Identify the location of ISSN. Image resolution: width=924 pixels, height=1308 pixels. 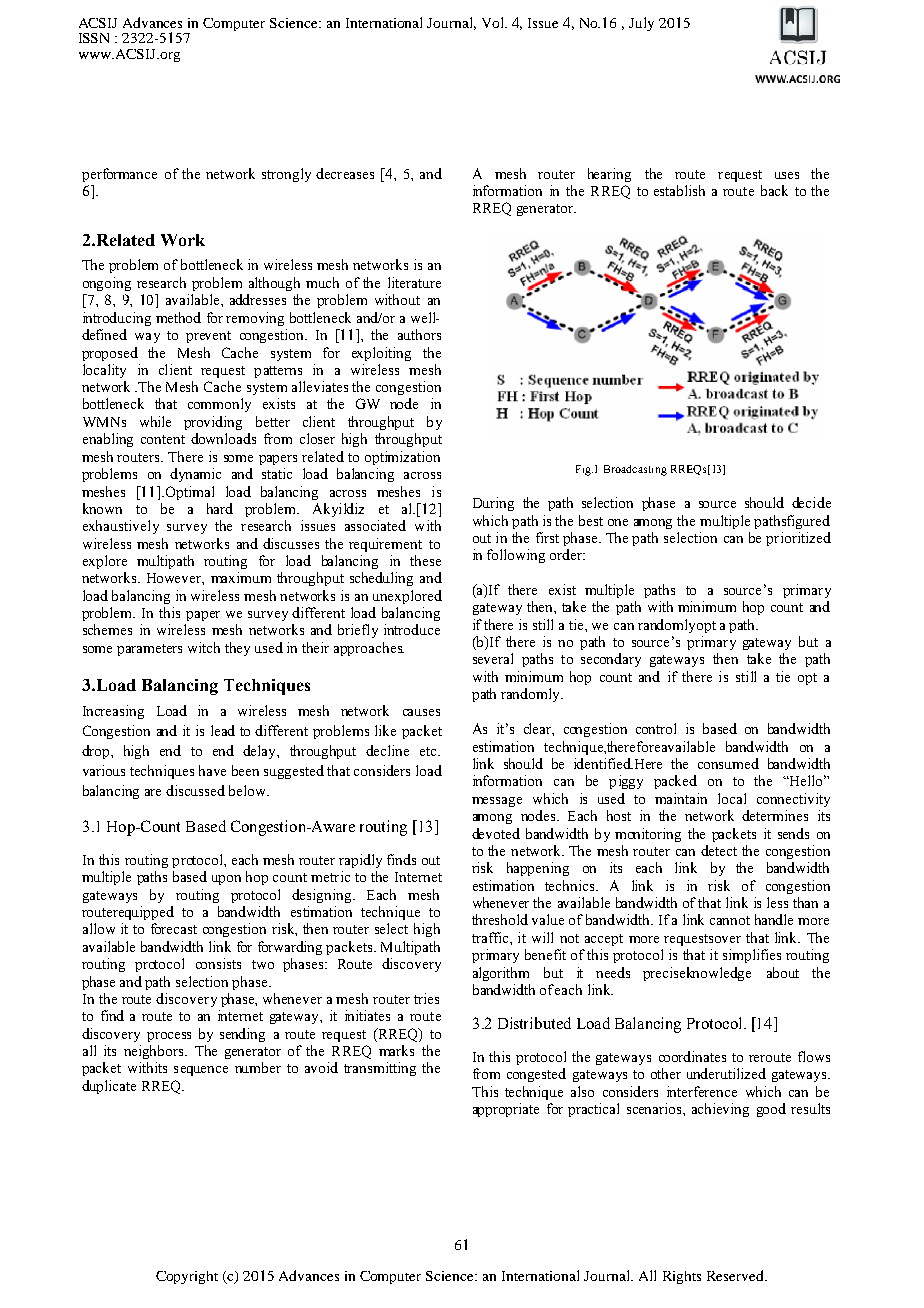
(94, 38).
